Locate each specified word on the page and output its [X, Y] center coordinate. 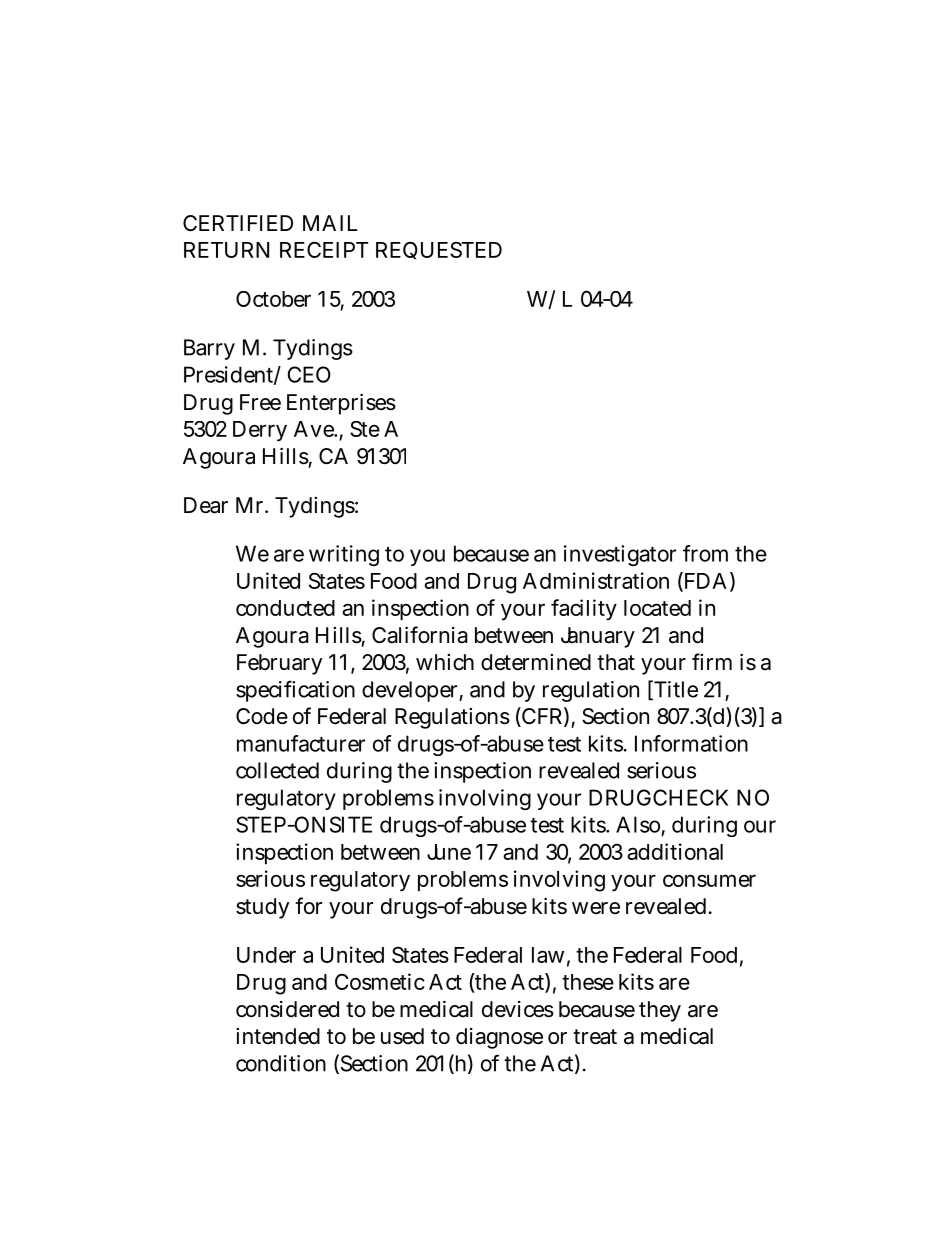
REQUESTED [439, 250]
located [657, 608]
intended [278, 1036]
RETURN [226, 250]
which [445, 662]
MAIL [330, 223]
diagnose [499, 1038]
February [279, 664]
